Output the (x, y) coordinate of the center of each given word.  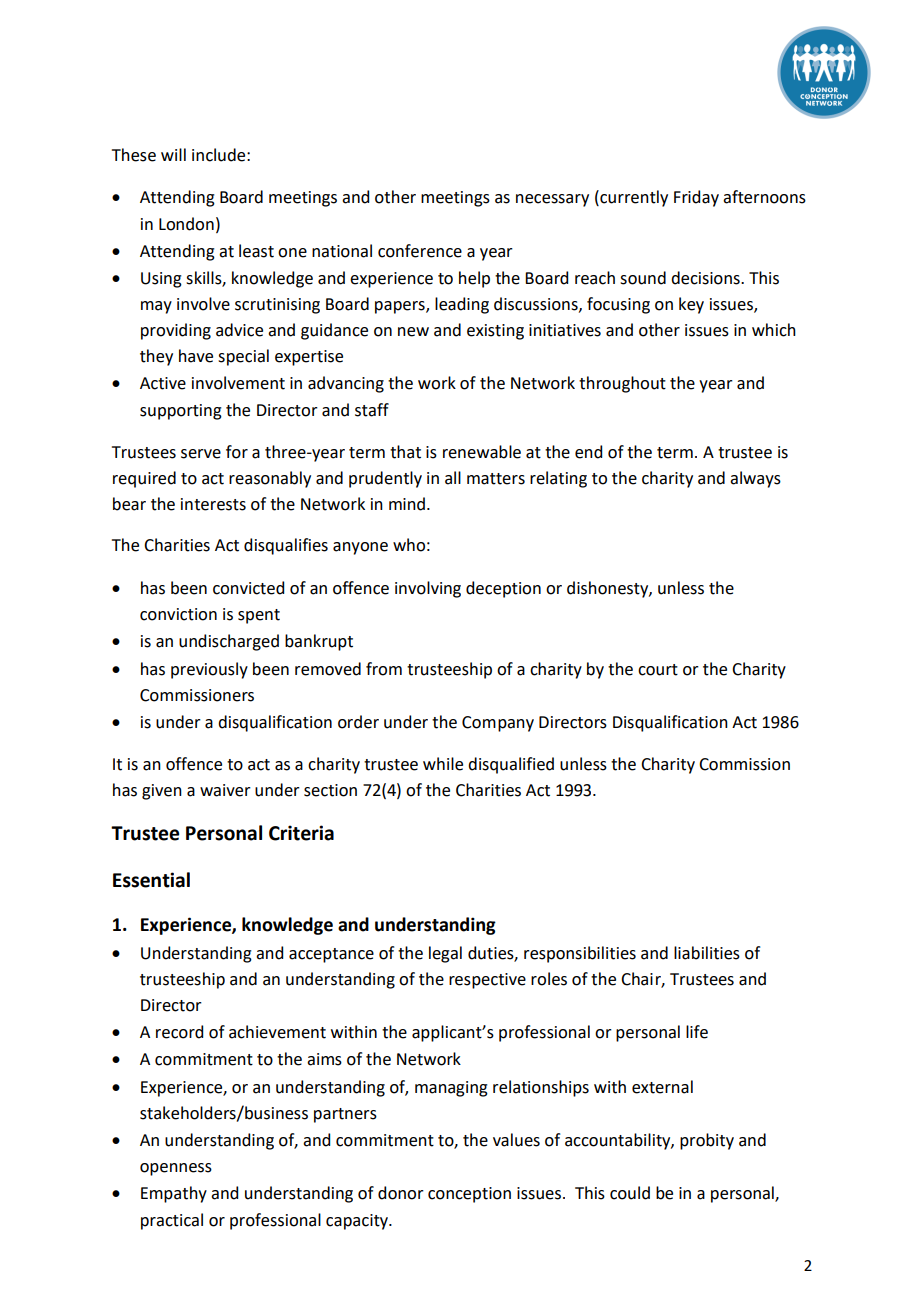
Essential (151, 880)
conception (469, 1195)
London (186, 224)
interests (213, 504)
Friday (696, 198)
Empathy (174, 1194)
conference (420, 251)
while (443, 764)
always (755, 479)
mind (407, 504)
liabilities (707, 953)
